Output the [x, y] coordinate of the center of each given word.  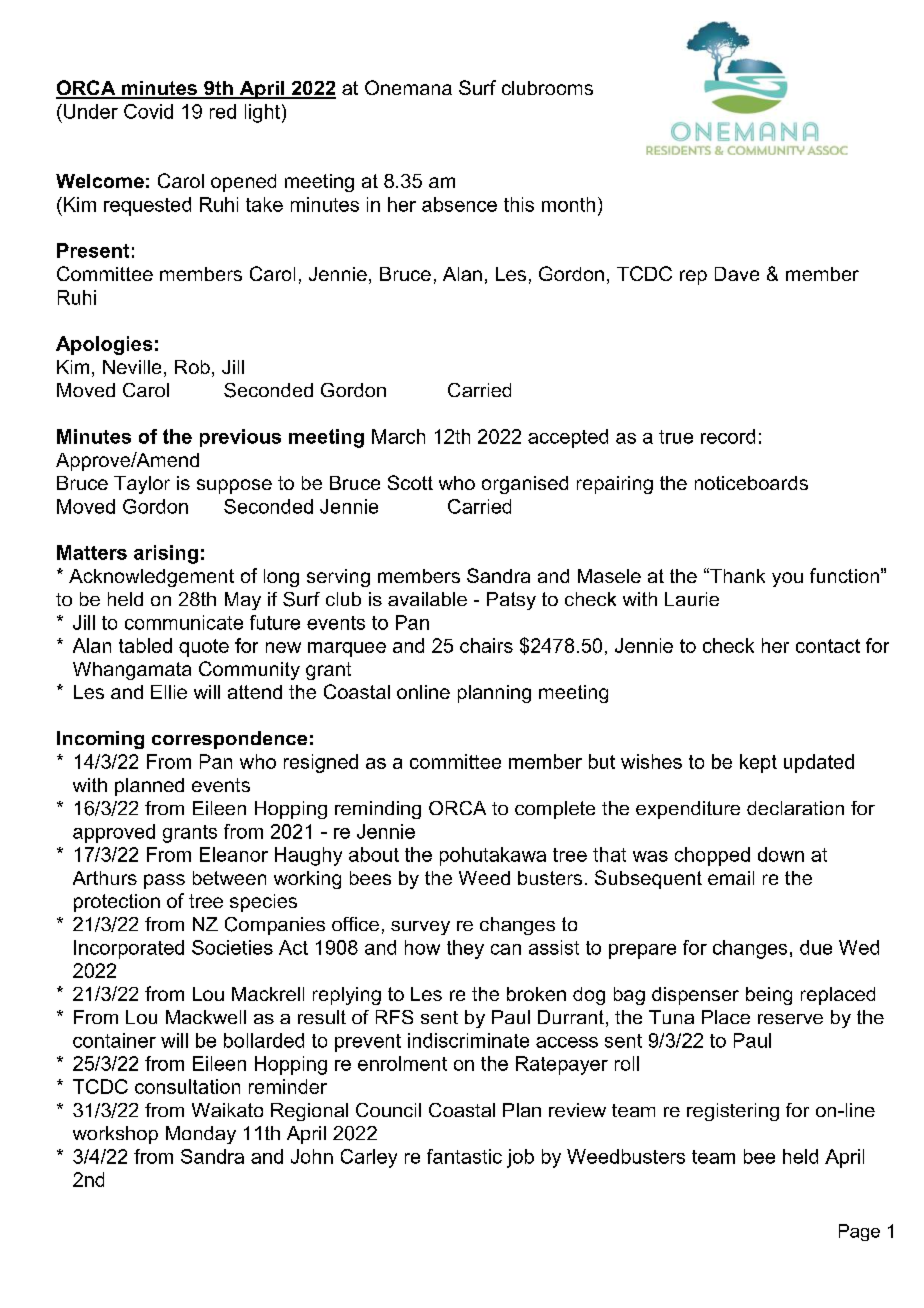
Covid [148, 111]
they [465, 949]
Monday [201, 1135]
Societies [232, 947]
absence [459, 204]
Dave [737, 274]
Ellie [169, 692]
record [728, 436]
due [816, 947]
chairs [486, 645]
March [398, 436]
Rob [192, 367]
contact [828, 646]
